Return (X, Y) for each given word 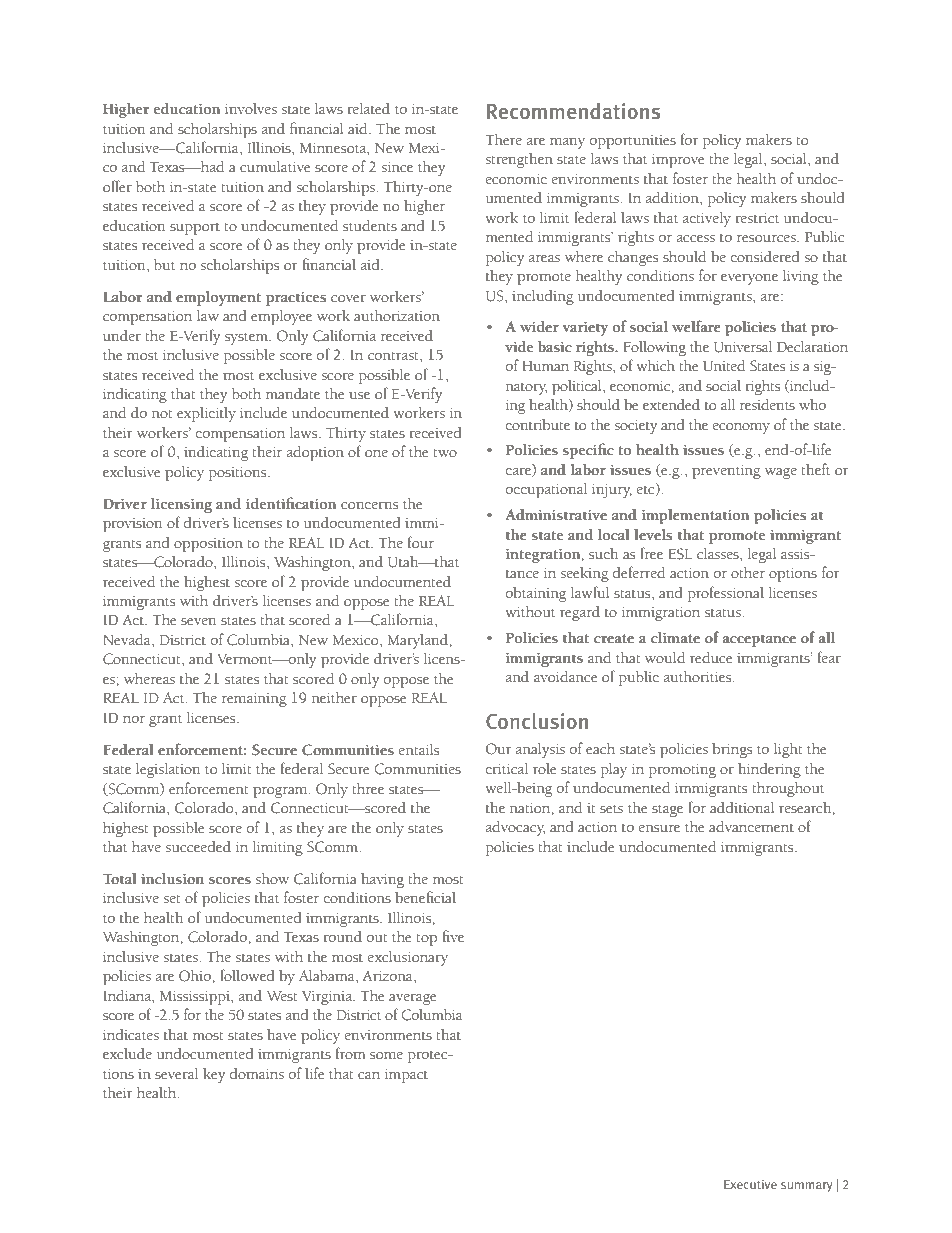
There (503, 140)
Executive (750, 1184)
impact (406, 1076)
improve (678, 161)
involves (251, 109)
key (214, 1075)
